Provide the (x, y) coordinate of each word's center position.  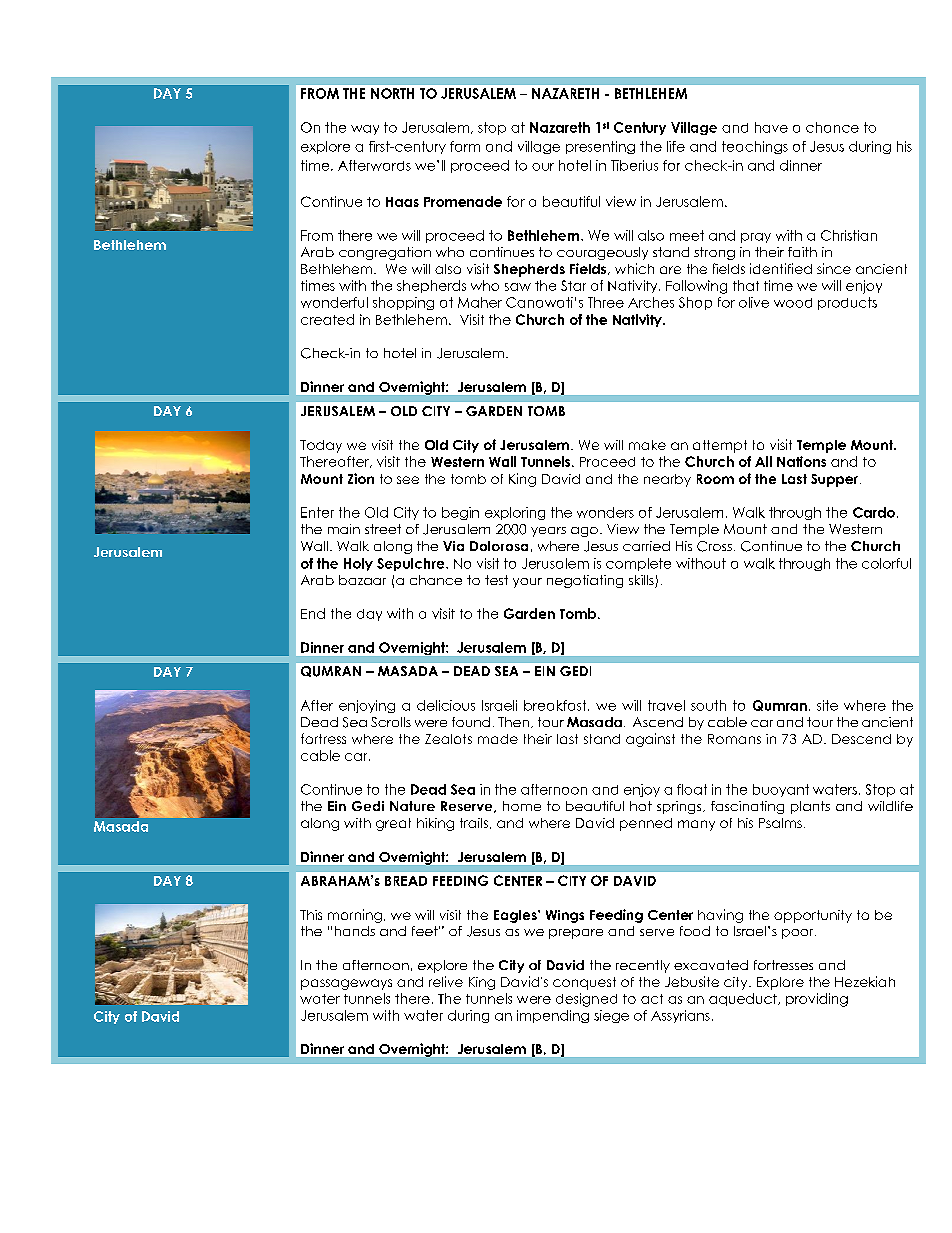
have (771, 127)
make (647, 445)
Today (321, 446)
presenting (600, 147)
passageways (346, 984)
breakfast (556, 705)
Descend (861, 739)
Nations (801, 461)
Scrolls (391, 722)
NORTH (392, 93)
